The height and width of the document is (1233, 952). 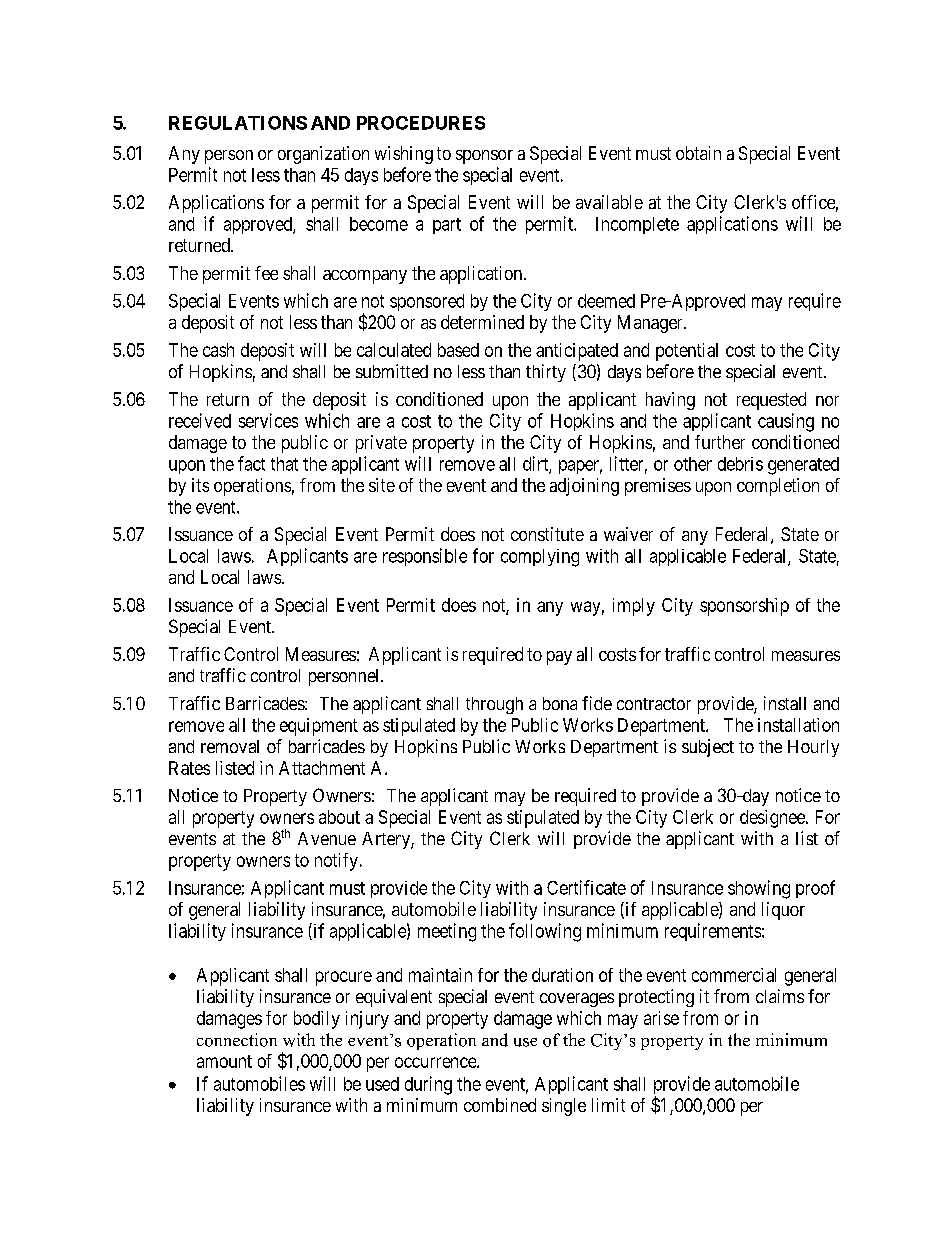 What do you see at coordinates (421, 123) in the document?
I see `PROCEDURES` at bounding box center [421, 123].
